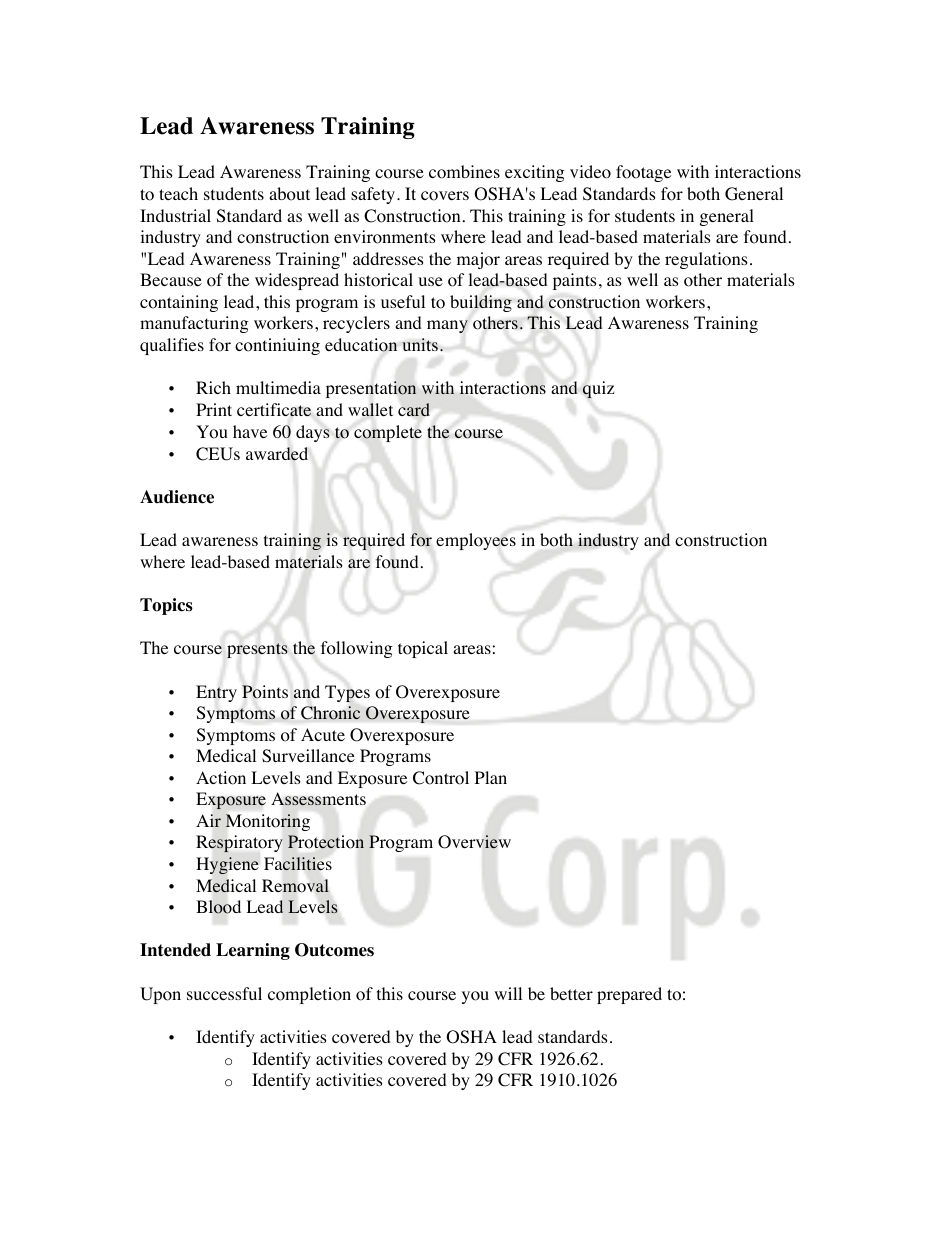  Describe the element at coordinates (598, 390) in the page. I see `quiz` at that location.
